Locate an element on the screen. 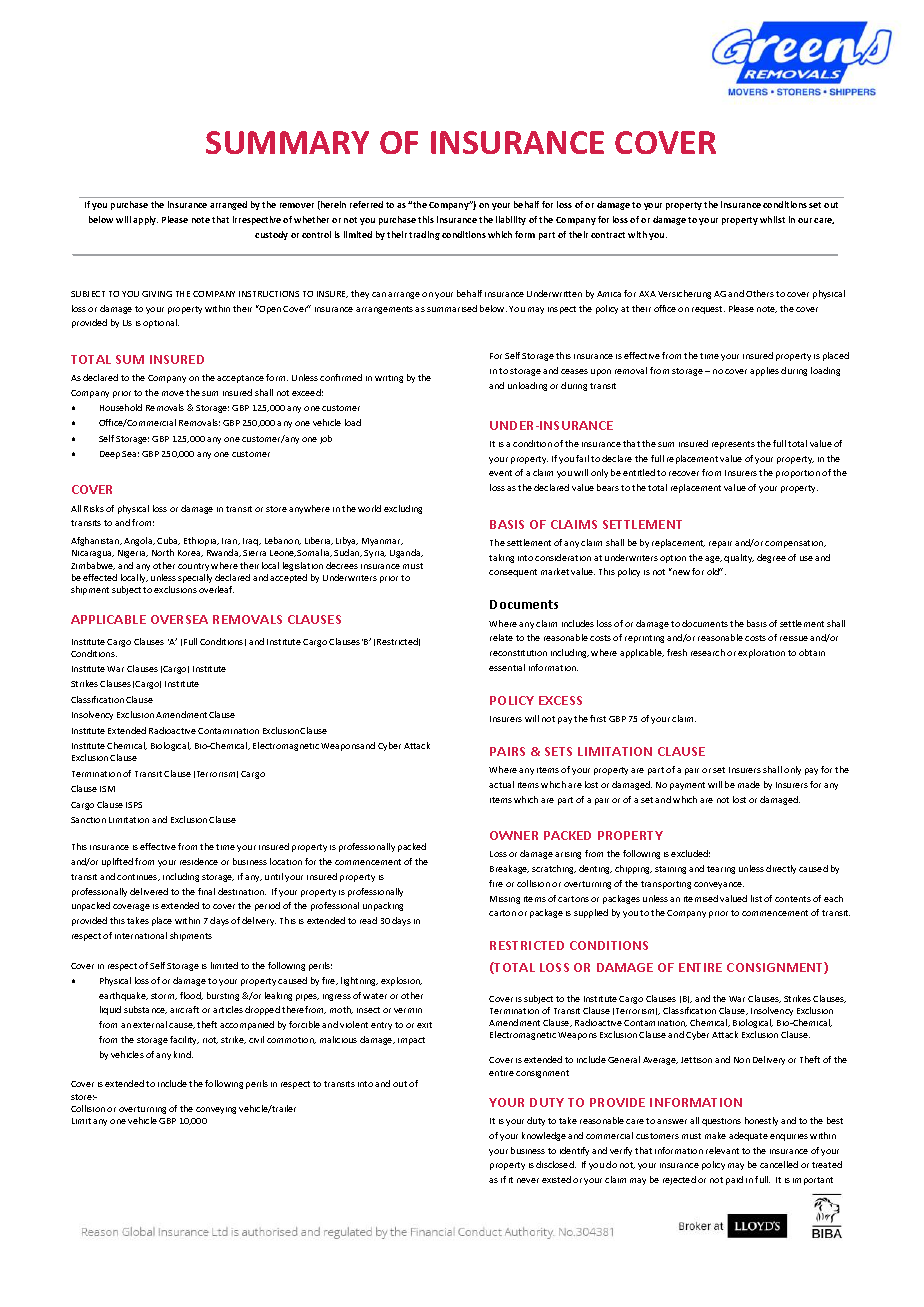  taking is located at coordinates (501, 558).
